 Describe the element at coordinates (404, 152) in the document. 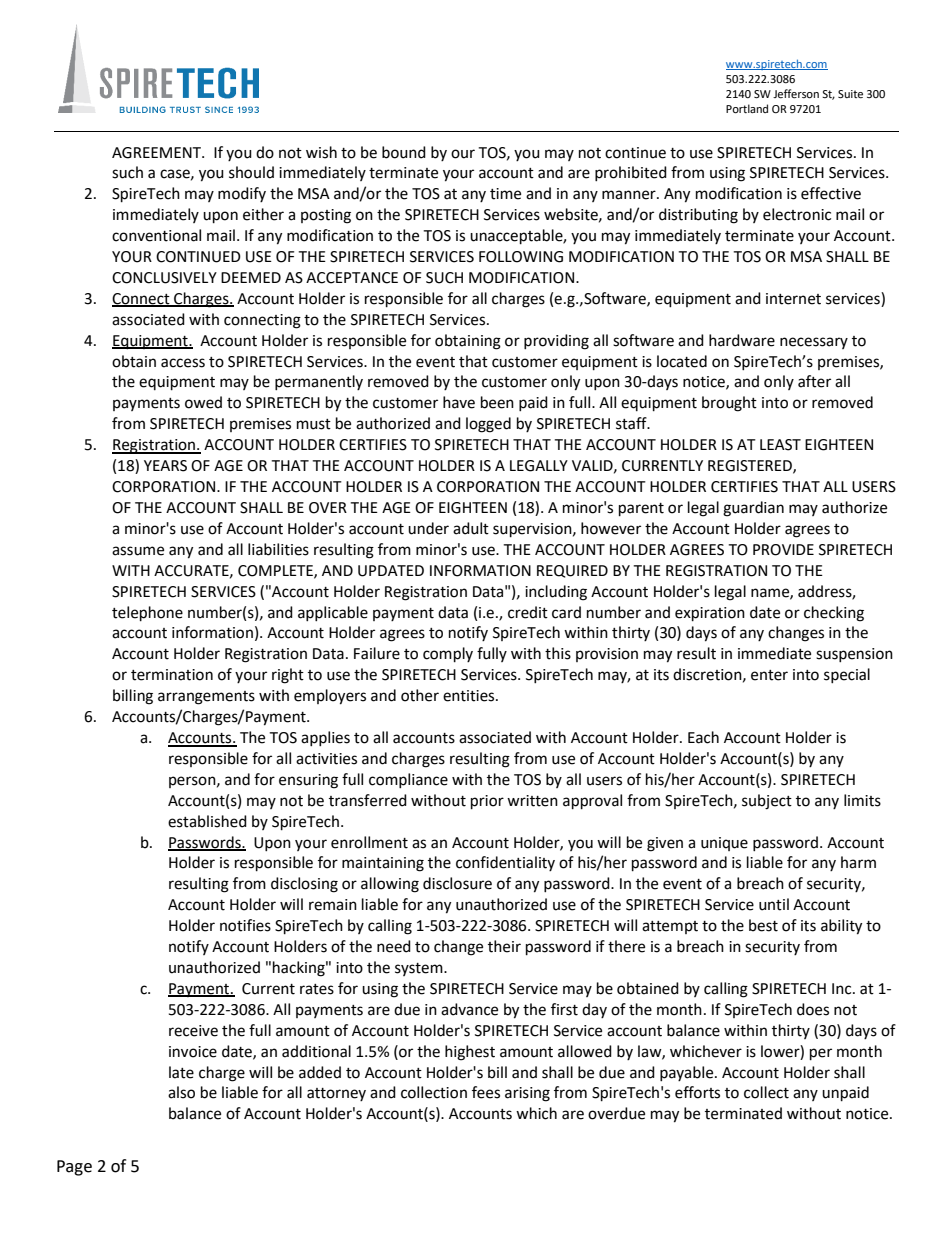

I see `bound` at that location.
